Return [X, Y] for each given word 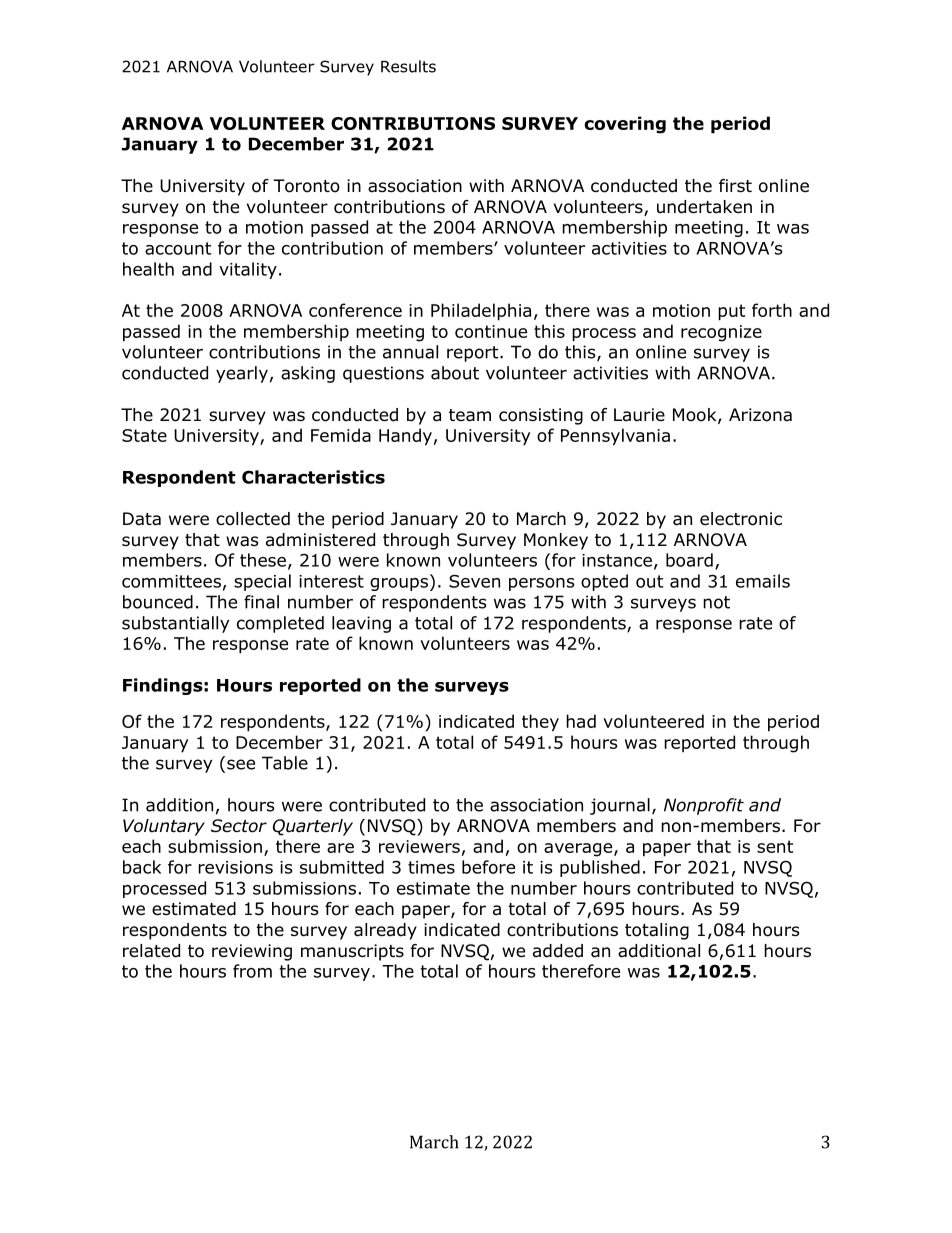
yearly [242, 374]
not [716, 602]
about [455, 373]
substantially [175, 624]
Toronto [306, 186]
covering [625, 125]
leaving [361, 624]
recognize [721, 333]
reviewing [252, 952]
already [385, 931]
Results [408, 66]
